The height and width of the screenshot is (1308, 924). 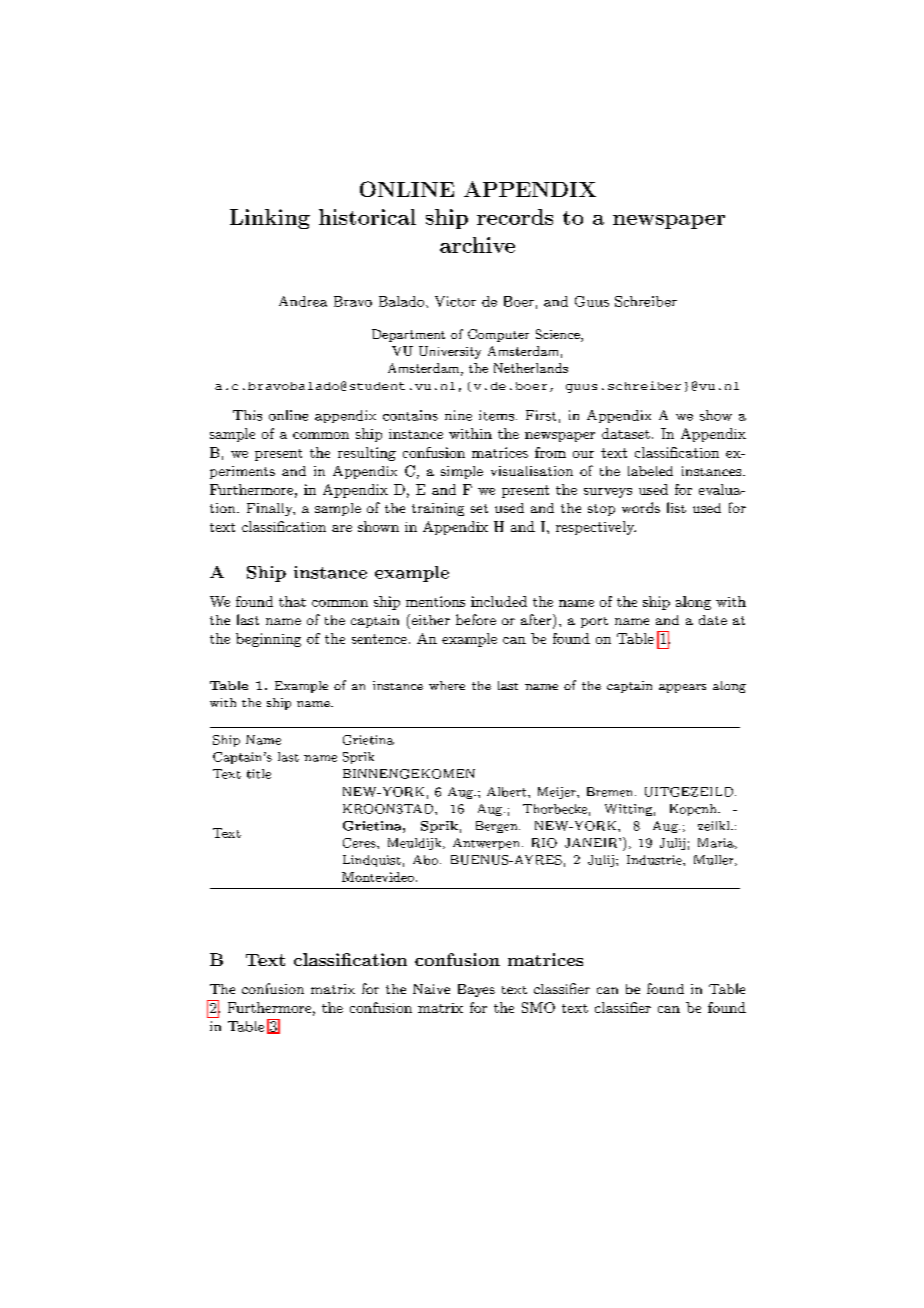 I want to click on Linking, so click(x=270, y=219).
